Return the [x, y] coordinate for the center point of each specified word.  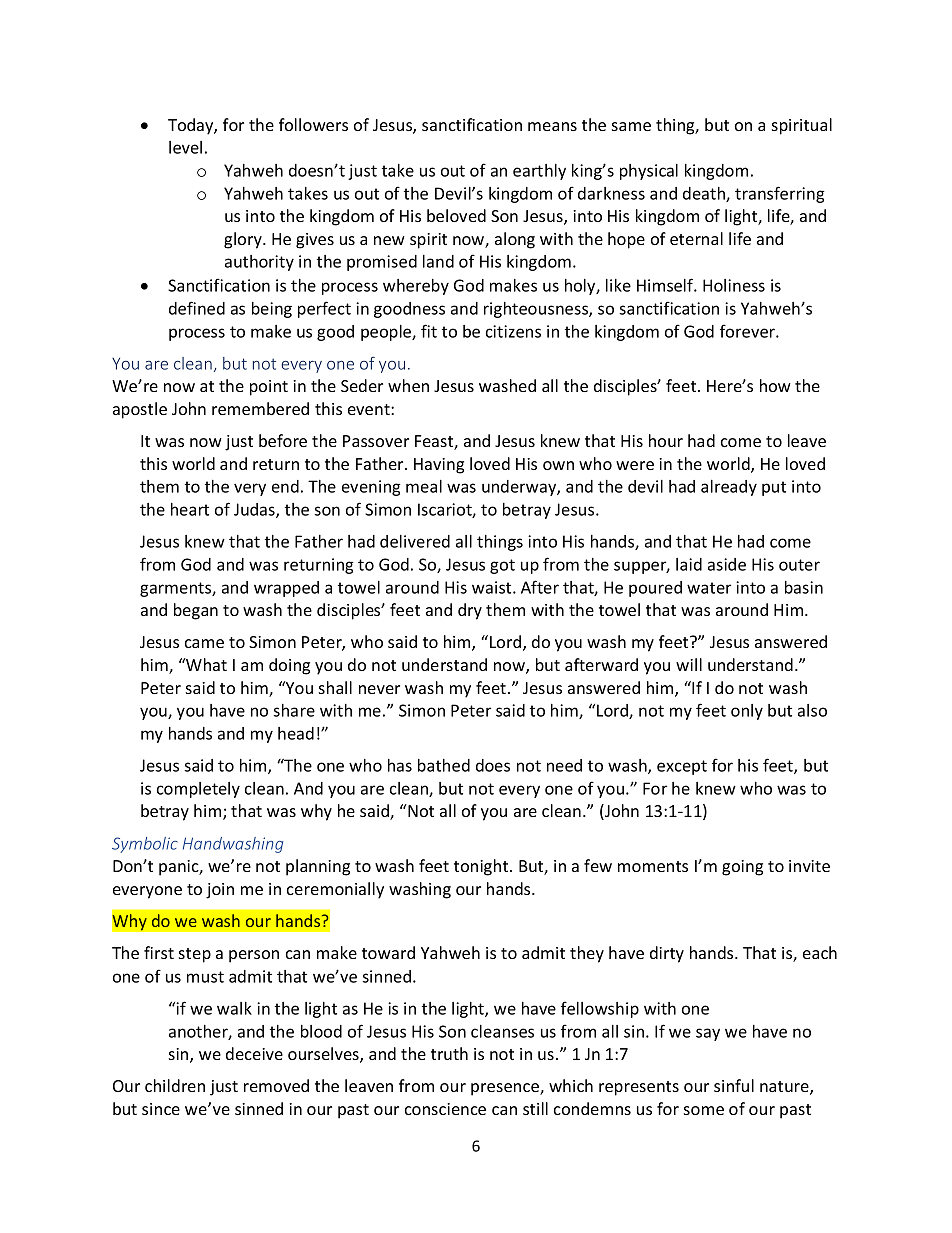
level [185, 147]
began [196, 611]
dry [470, 611]
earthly [539, 172]
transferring [780, 194]
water [709, 588]
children [175, 1085]
